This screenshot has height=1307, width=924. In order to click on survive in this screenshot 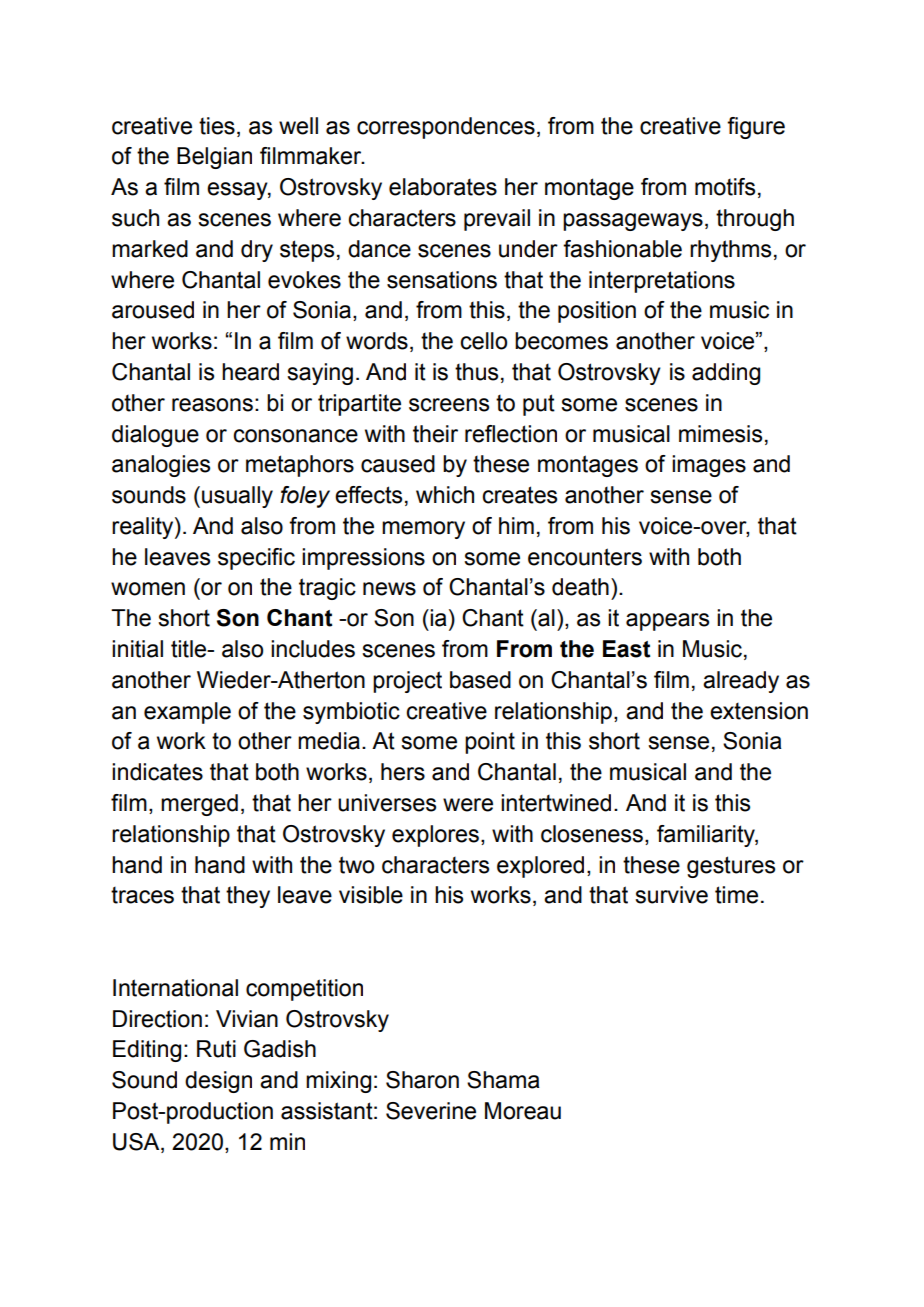, I will do `click(671, 895)`.
